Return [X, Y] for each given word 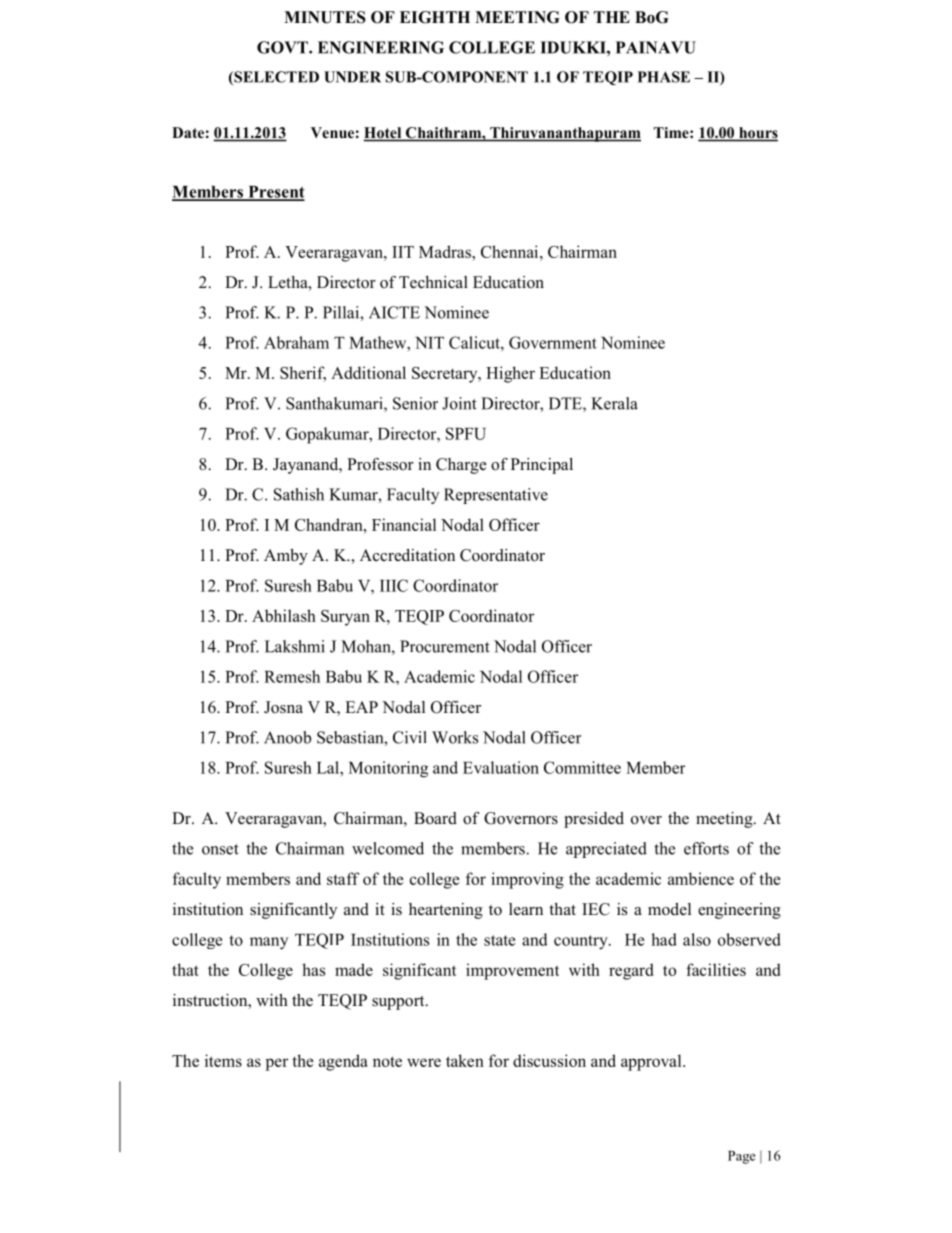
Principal [542, 466]
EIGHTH [435, 17]
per [276, 1064]
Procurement [445, 646]
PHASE [664, 77]
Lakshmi [295, 646]
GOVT [283, 47]
